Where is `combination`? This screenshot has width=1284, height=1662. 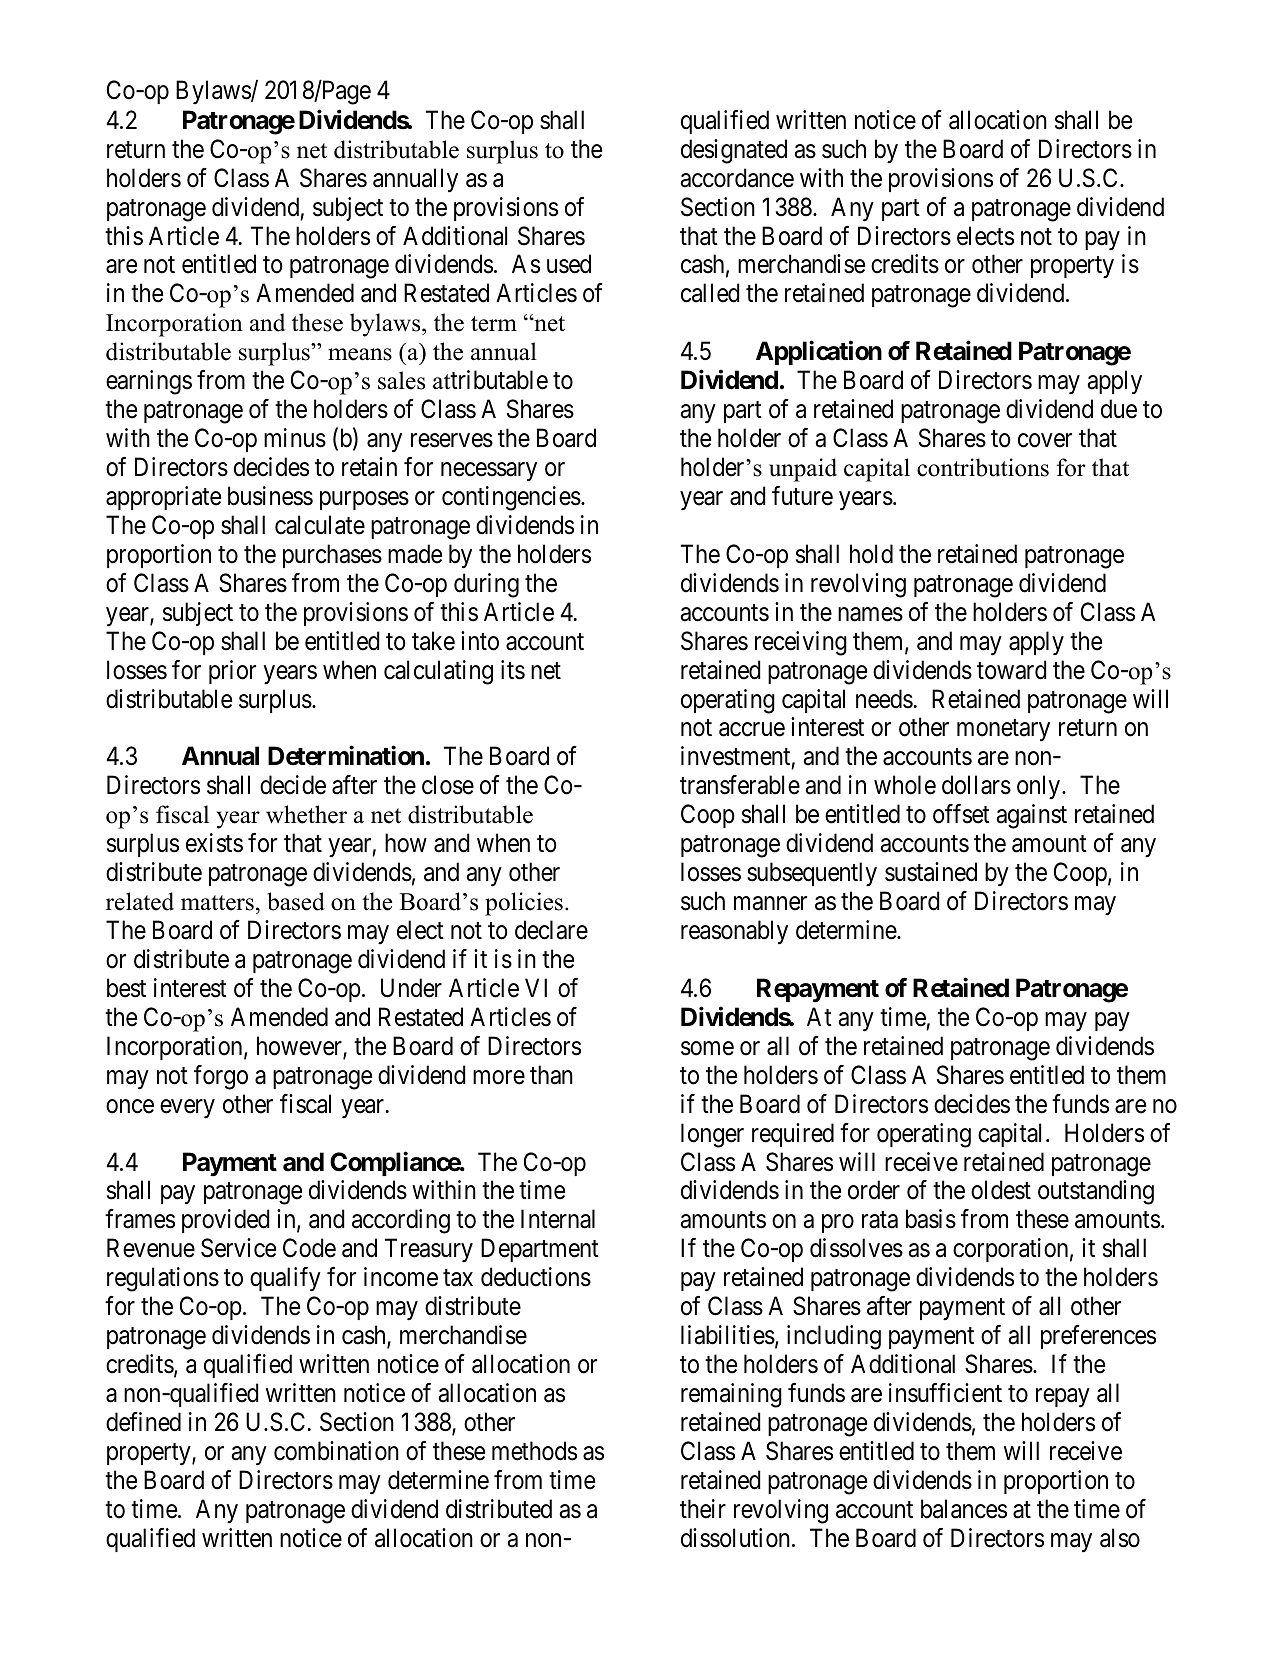 combination is located at coordinates (336, 1451).
